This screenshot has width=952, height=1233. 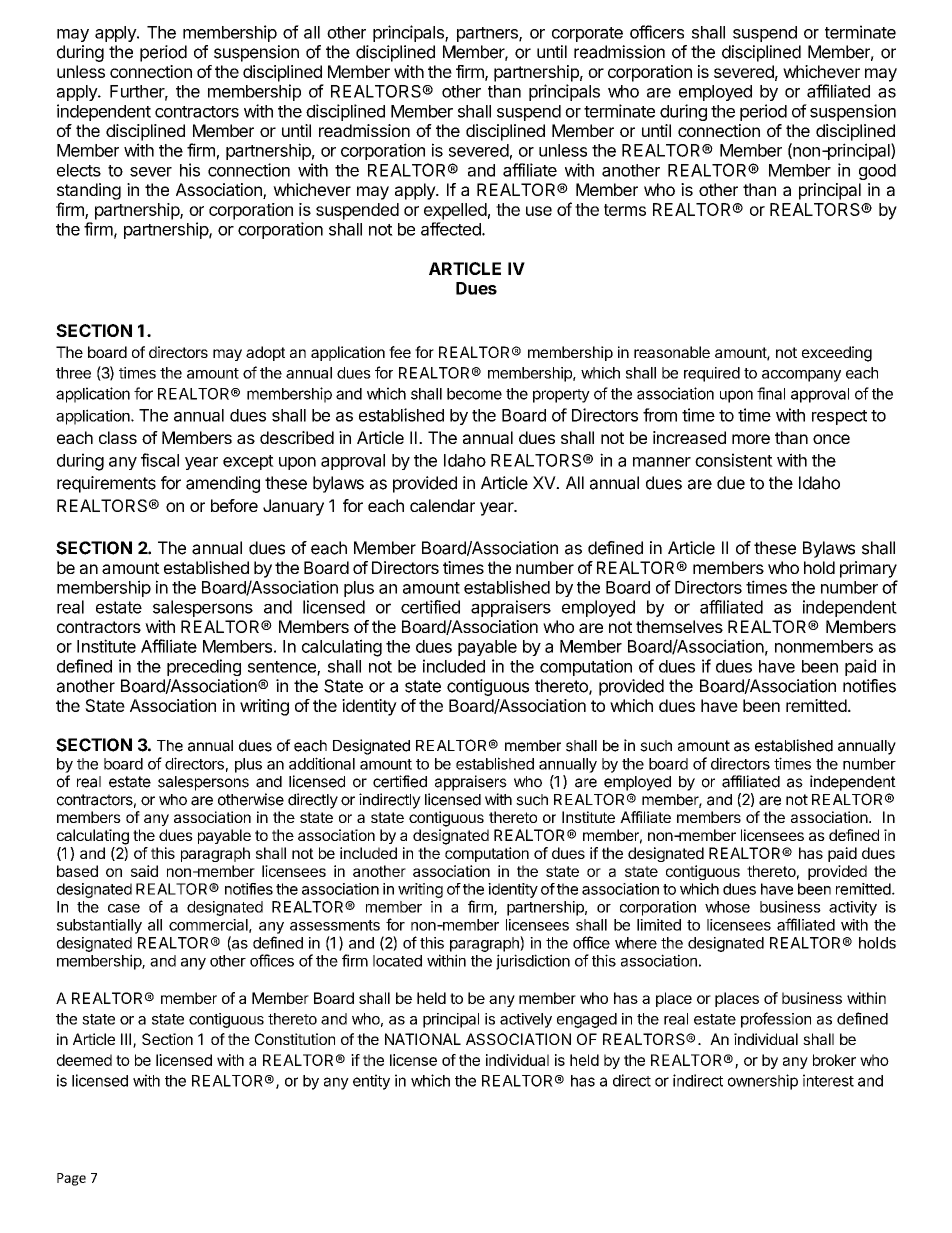 What do you see at coordinates (71, 1179) in the screenshot?
I see `Page` at bounding box center [71, 1179].
